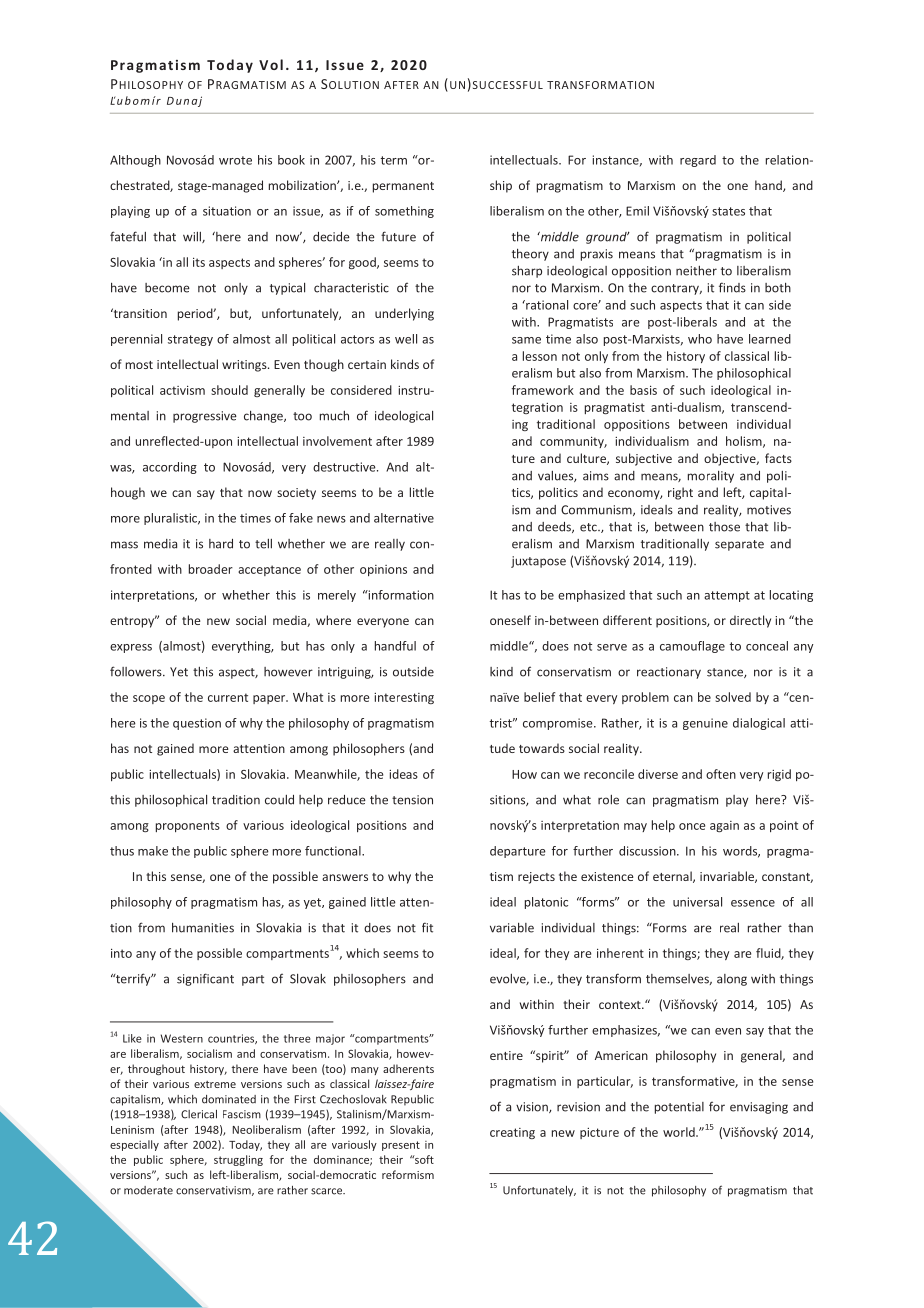 The width and height of the screenshot is (924, 1308). What do you see at coordinates (733, 697) in the screenshot?
I see `solved` at bounding box center [733, 697].
